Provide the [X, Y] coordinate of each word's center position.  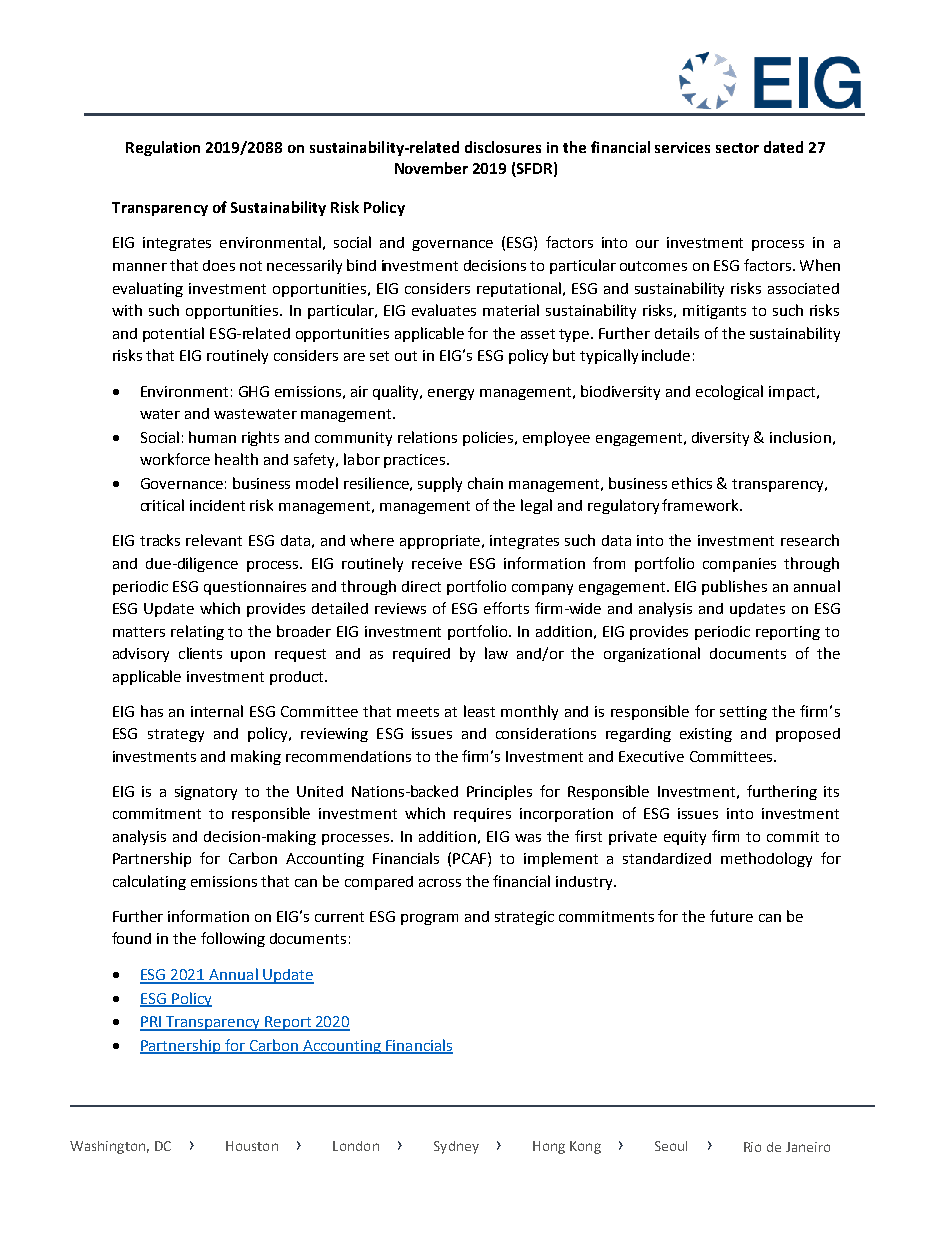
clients [200, 653]
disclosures [503, 147]
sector [737, 148]
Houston [252, 1146]
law [496, 653]
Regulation [163, 148]
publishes [734, 587]
